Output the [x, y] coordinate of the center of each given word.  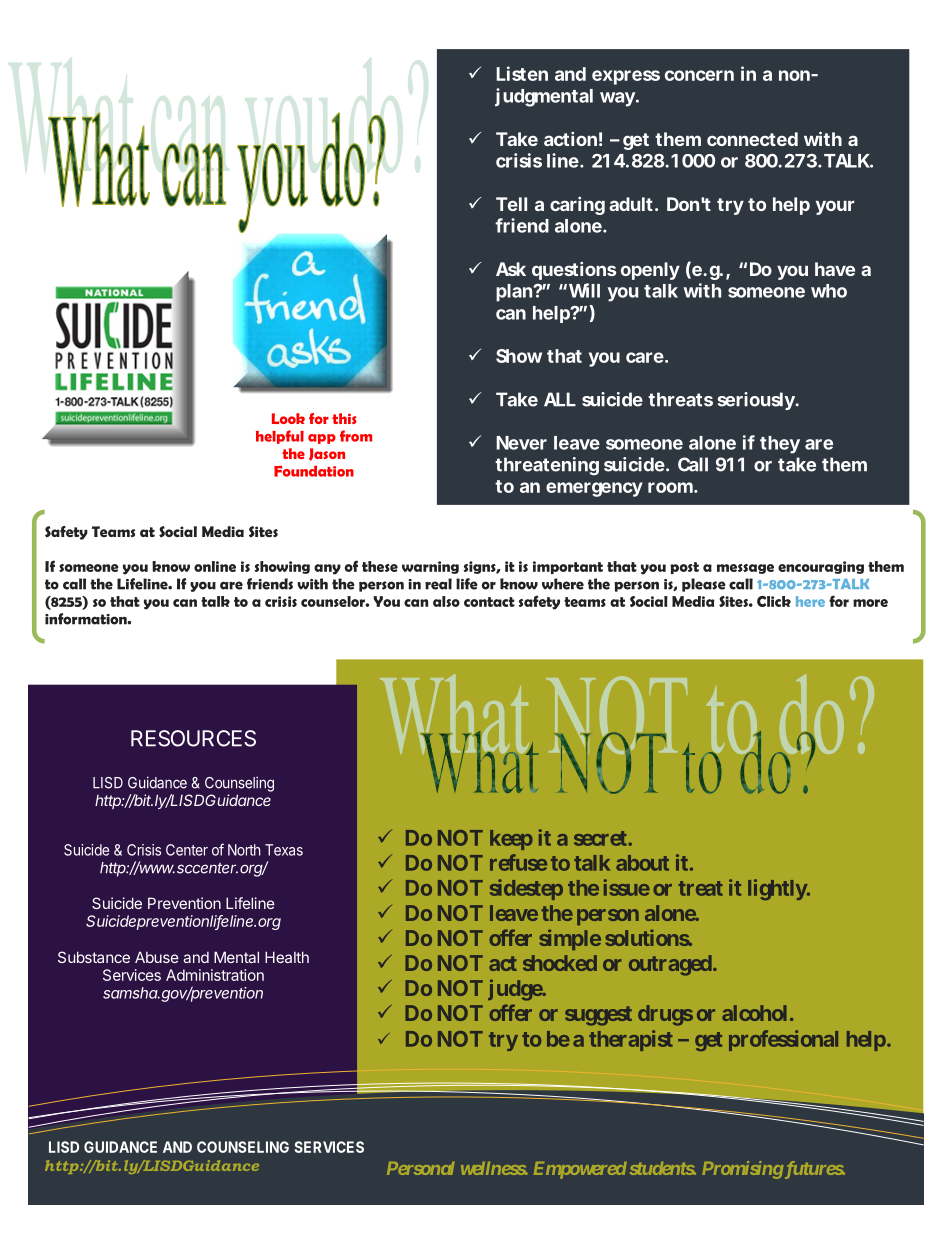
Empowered [580, 1170]
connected [752, 139]
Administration [215, 975]
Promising [742, 1170]
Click [774, 601]
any [327, 569]
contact [489, 602]
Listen [522, 73]
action [570, 139]
